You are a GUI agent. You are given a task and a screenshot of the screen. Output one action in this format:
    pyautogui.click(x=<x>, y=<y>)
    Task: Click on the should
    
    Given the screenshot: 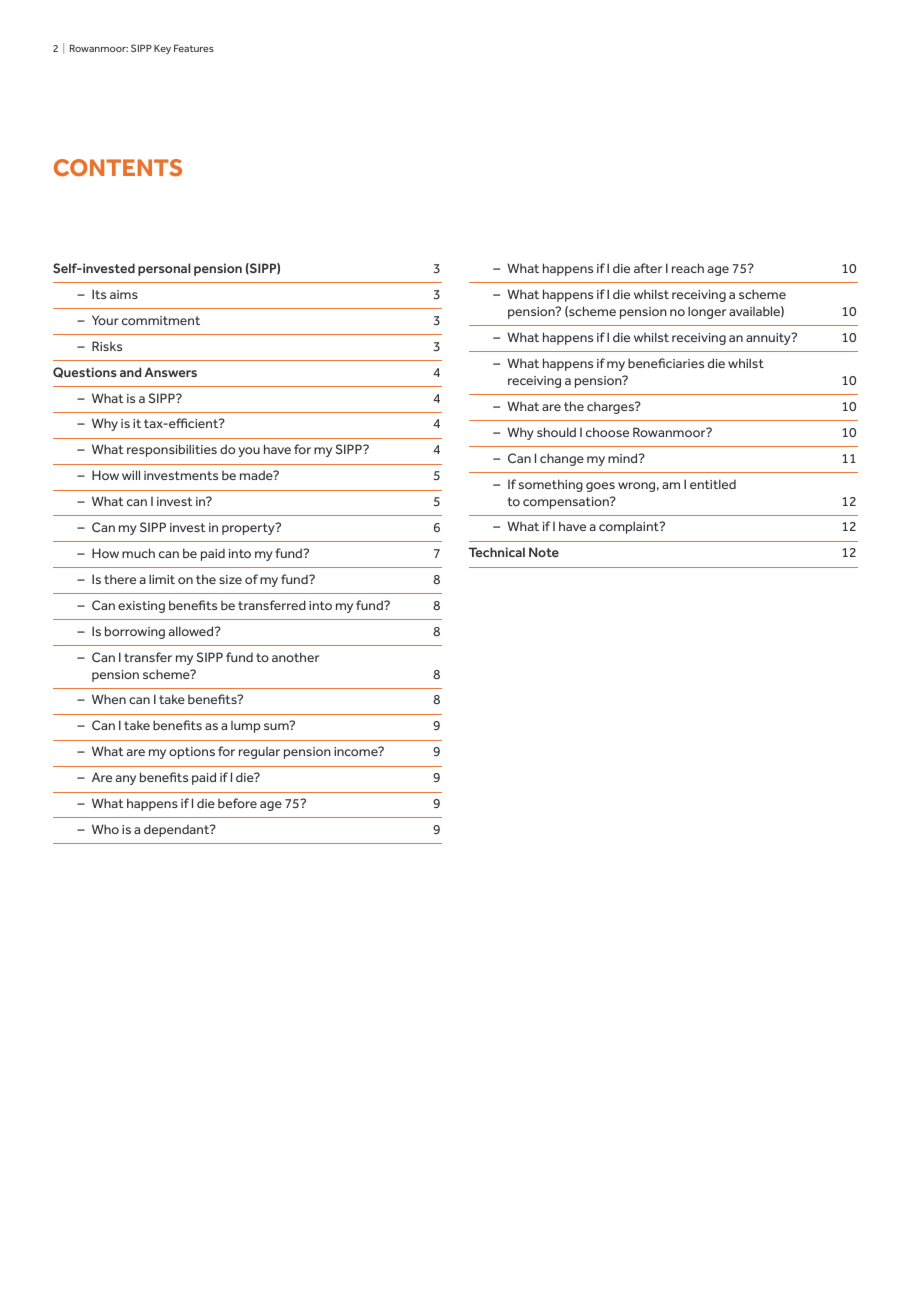 What is the action you would take?
    pyautogui.click(x=556, y=432)
